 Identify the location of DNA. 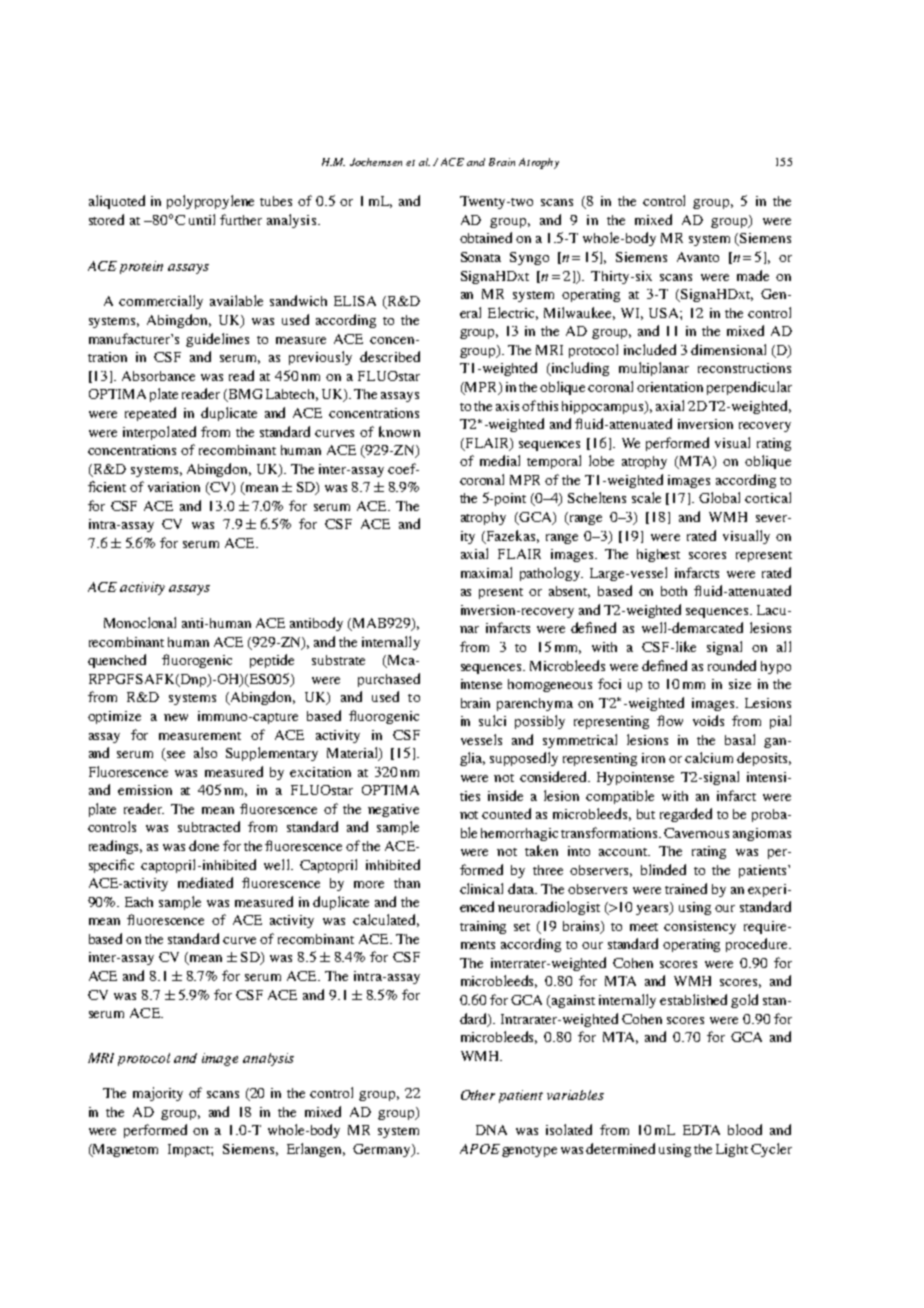
(491, 1130).
